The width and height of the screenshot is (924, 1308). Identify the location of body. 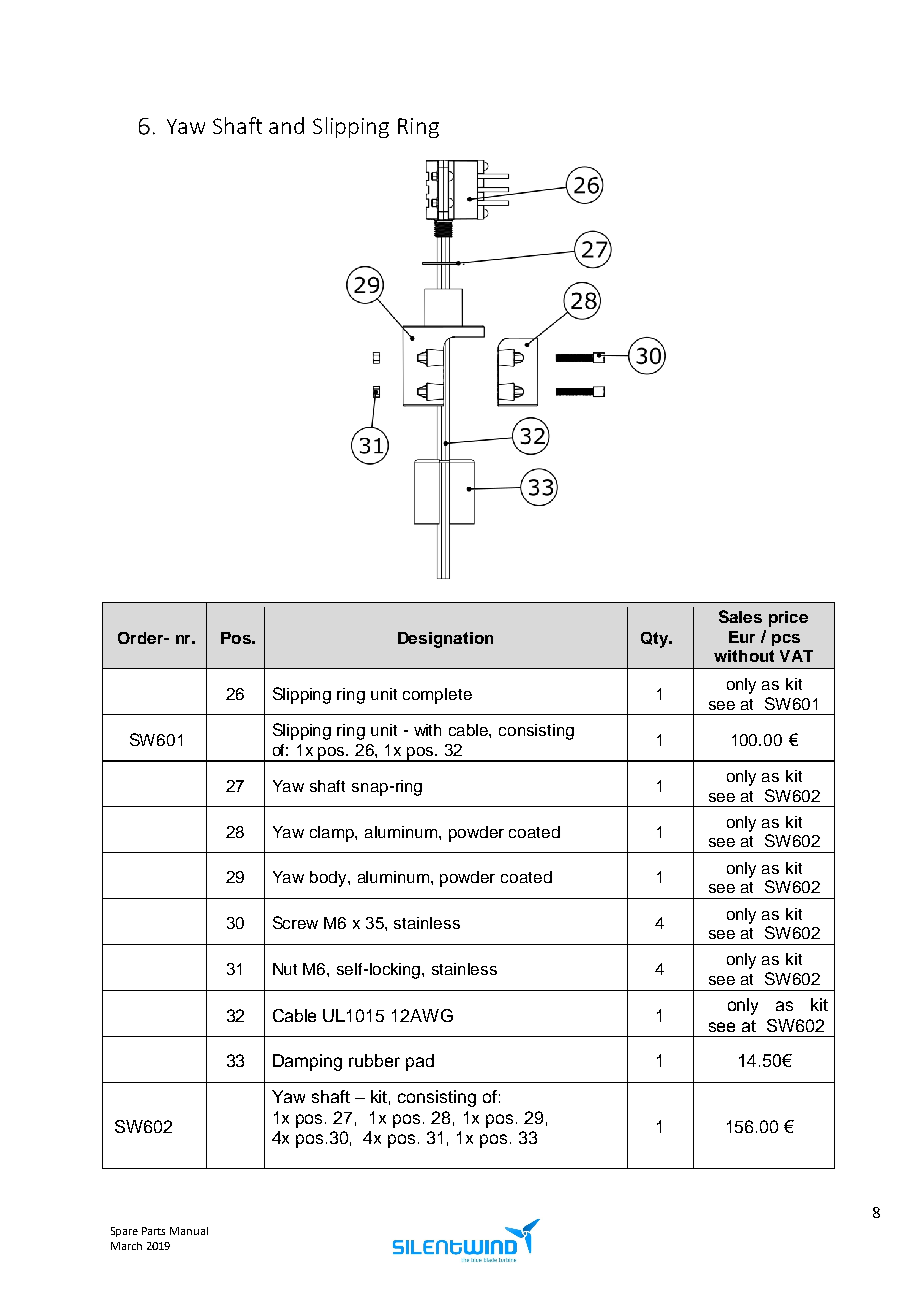
(329, 879).
